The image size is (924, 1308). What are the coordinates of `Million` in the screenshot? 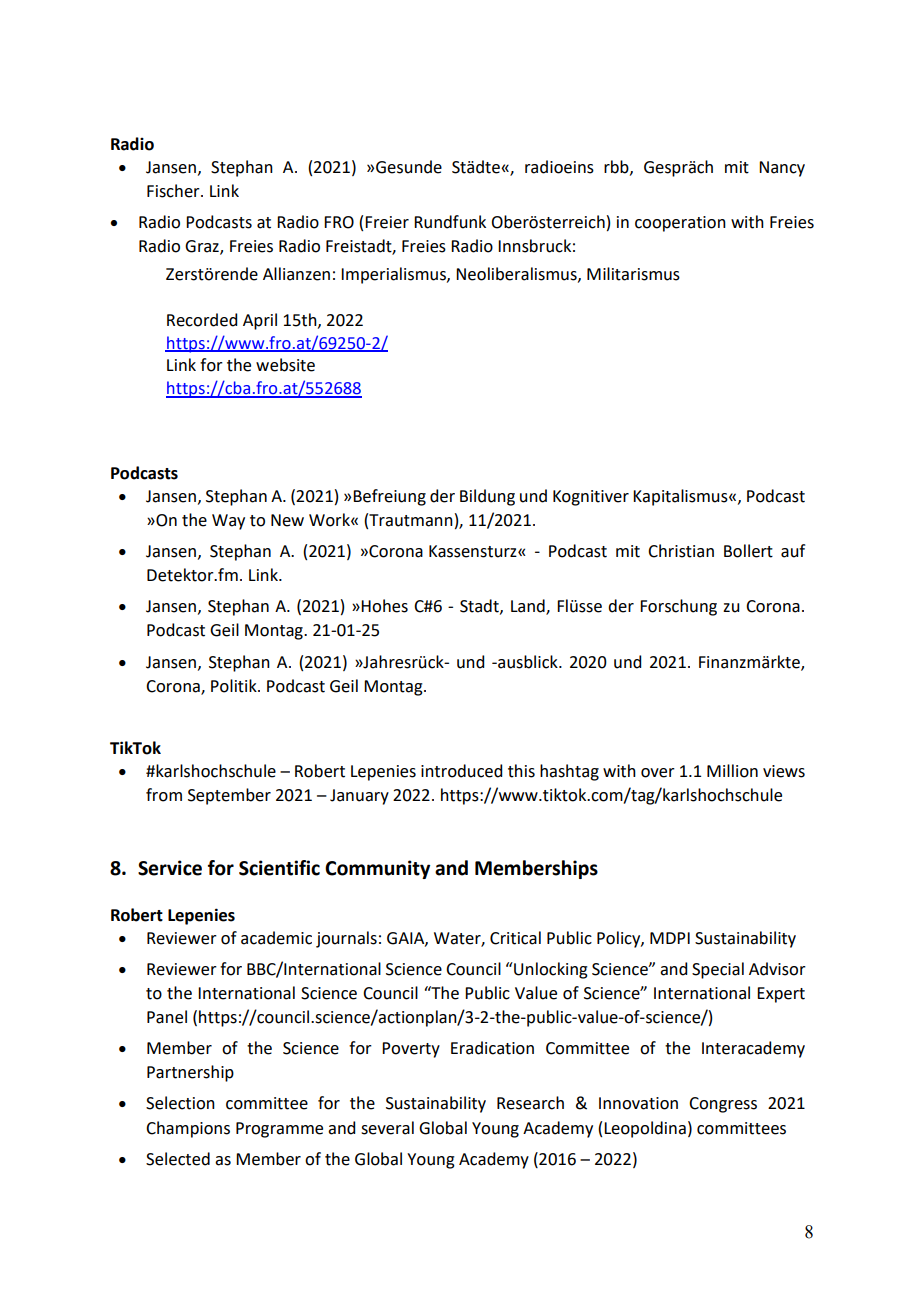 It's located at (732, 771).
